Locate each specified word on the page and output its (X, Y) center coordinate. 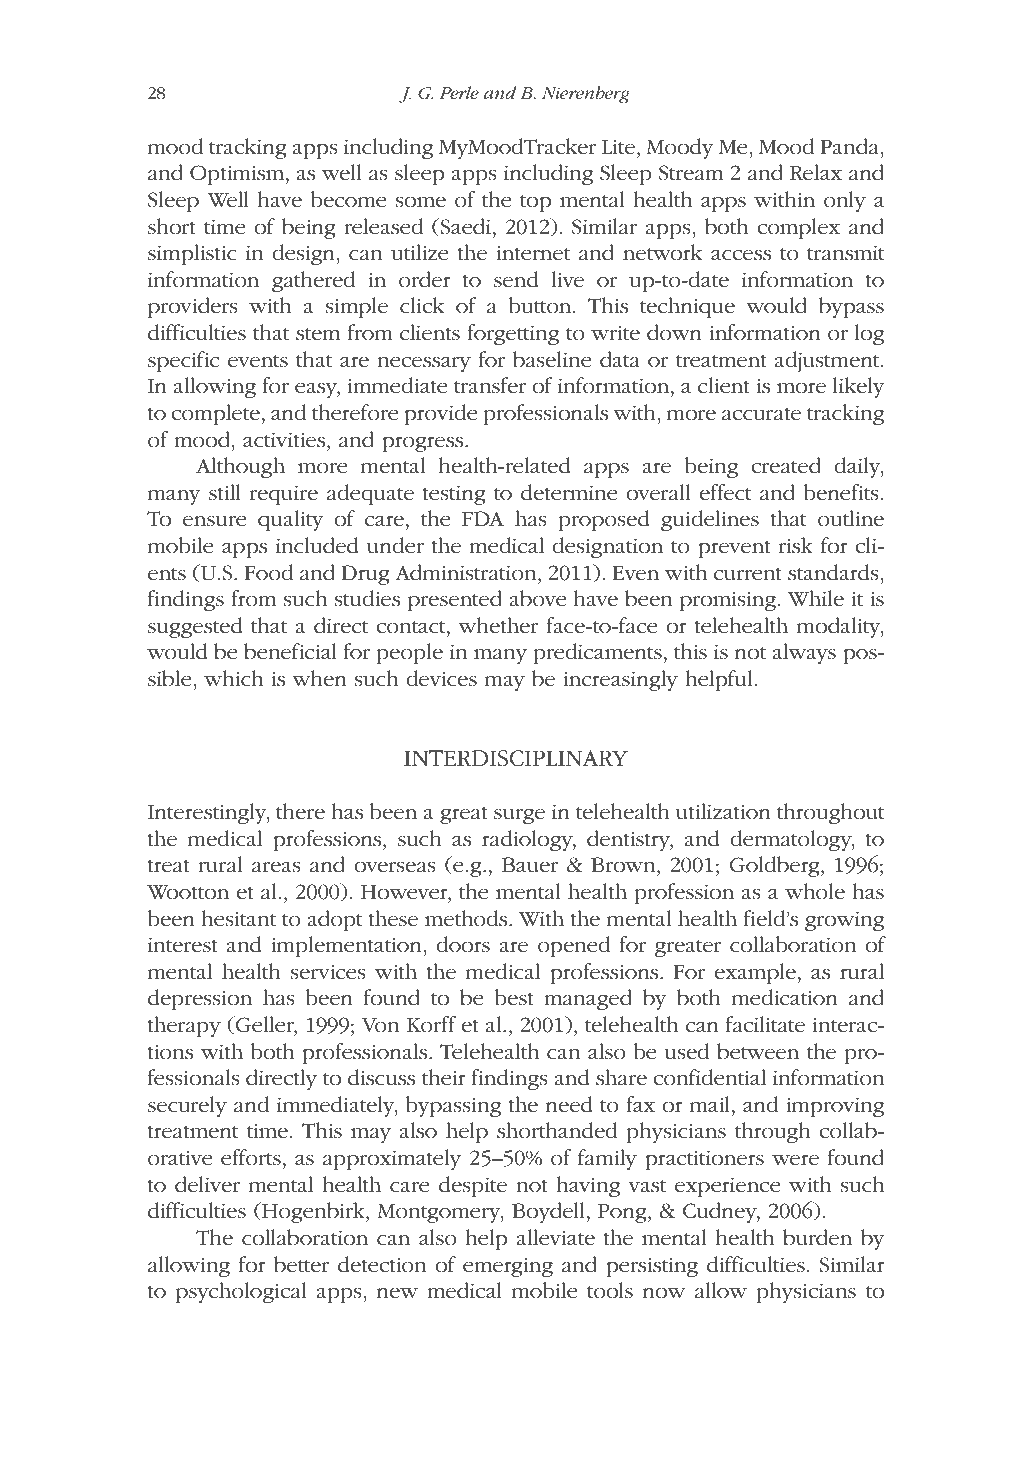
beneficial (290, 651)
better (301, 1264)
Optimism (238, 175)
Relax (816, 172)
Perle (459, 92)
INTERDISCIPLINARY (516, 758)
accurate (761, 414)
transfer (490, 385)
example (755, 973)
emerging (508, 1267)
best (513, 997)
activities (285, 440)
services (328, 972)
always (804, 653)
